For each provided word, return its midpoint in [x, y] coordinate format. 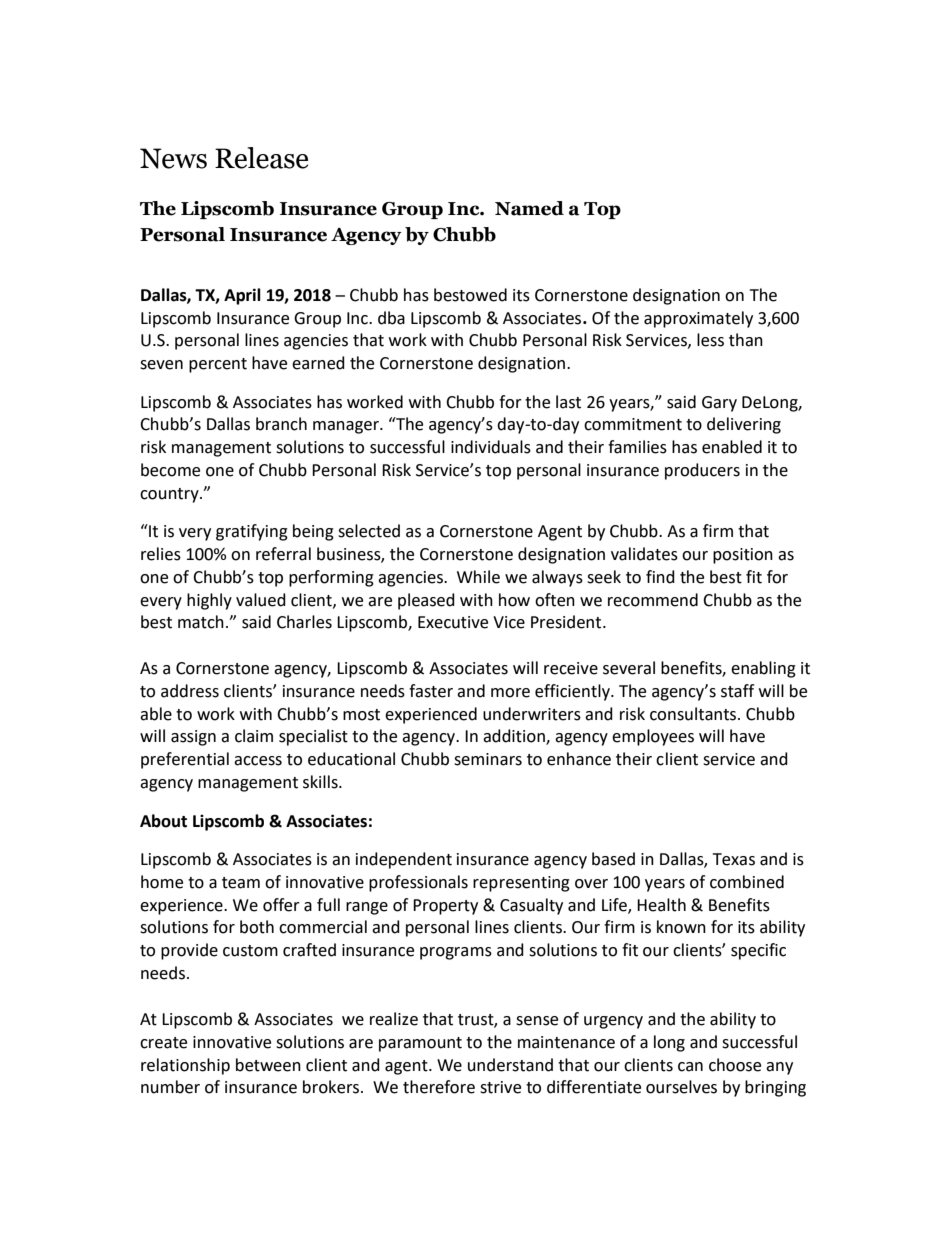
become [170, 470]
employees [653, 737]
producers [702, 471]
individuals [491, 447]
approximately [698, 319]
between [268, 1065]
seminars [488, 759]
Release [261, 158]
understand [510, 1065]
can [690, 1067]
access [258, 761]
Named [529, 208]
